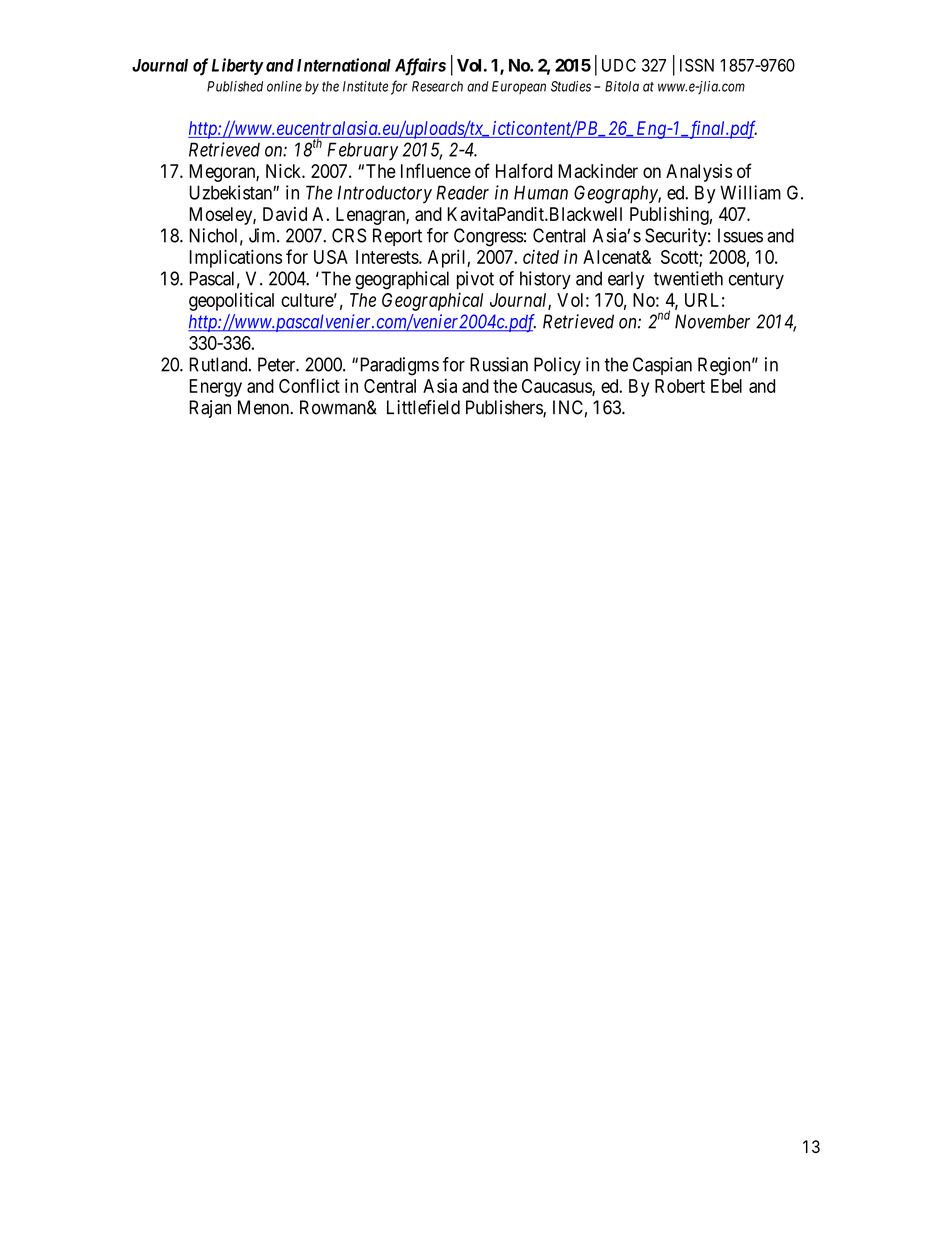 The height and width of the screenshot is (1233, 952). What do you see at coordinates (519, 87) in the screenshot?
I see `European` at bounding box center [519, 87].
